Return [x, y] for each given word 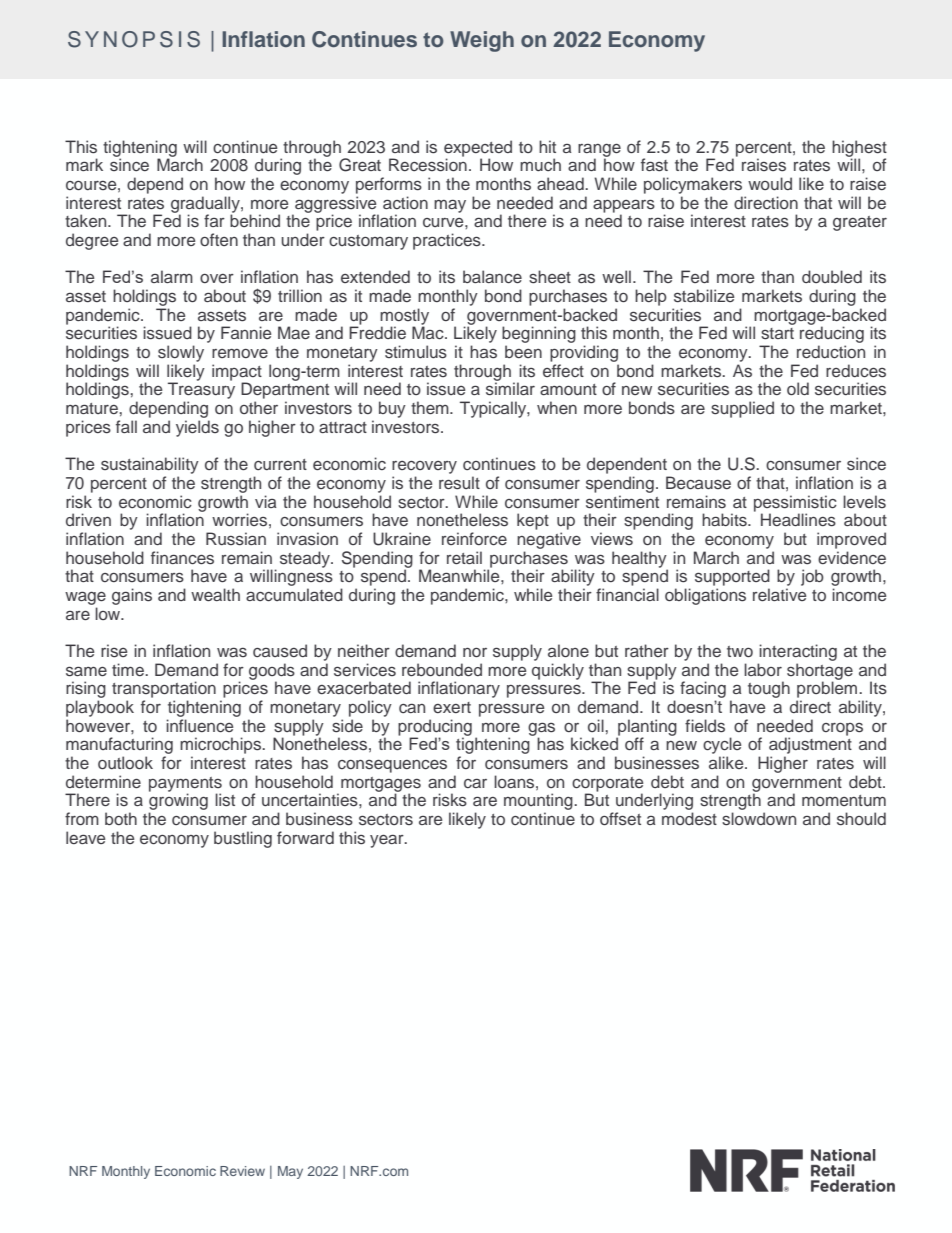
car [475, 783]
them [431, 407]
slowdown [759, 819]
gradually [206, 205]
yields [197, 428]
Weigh [482, 41]
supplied [742, 409]
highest [859, 149]
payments [185, 785]
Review [242, 1171]
